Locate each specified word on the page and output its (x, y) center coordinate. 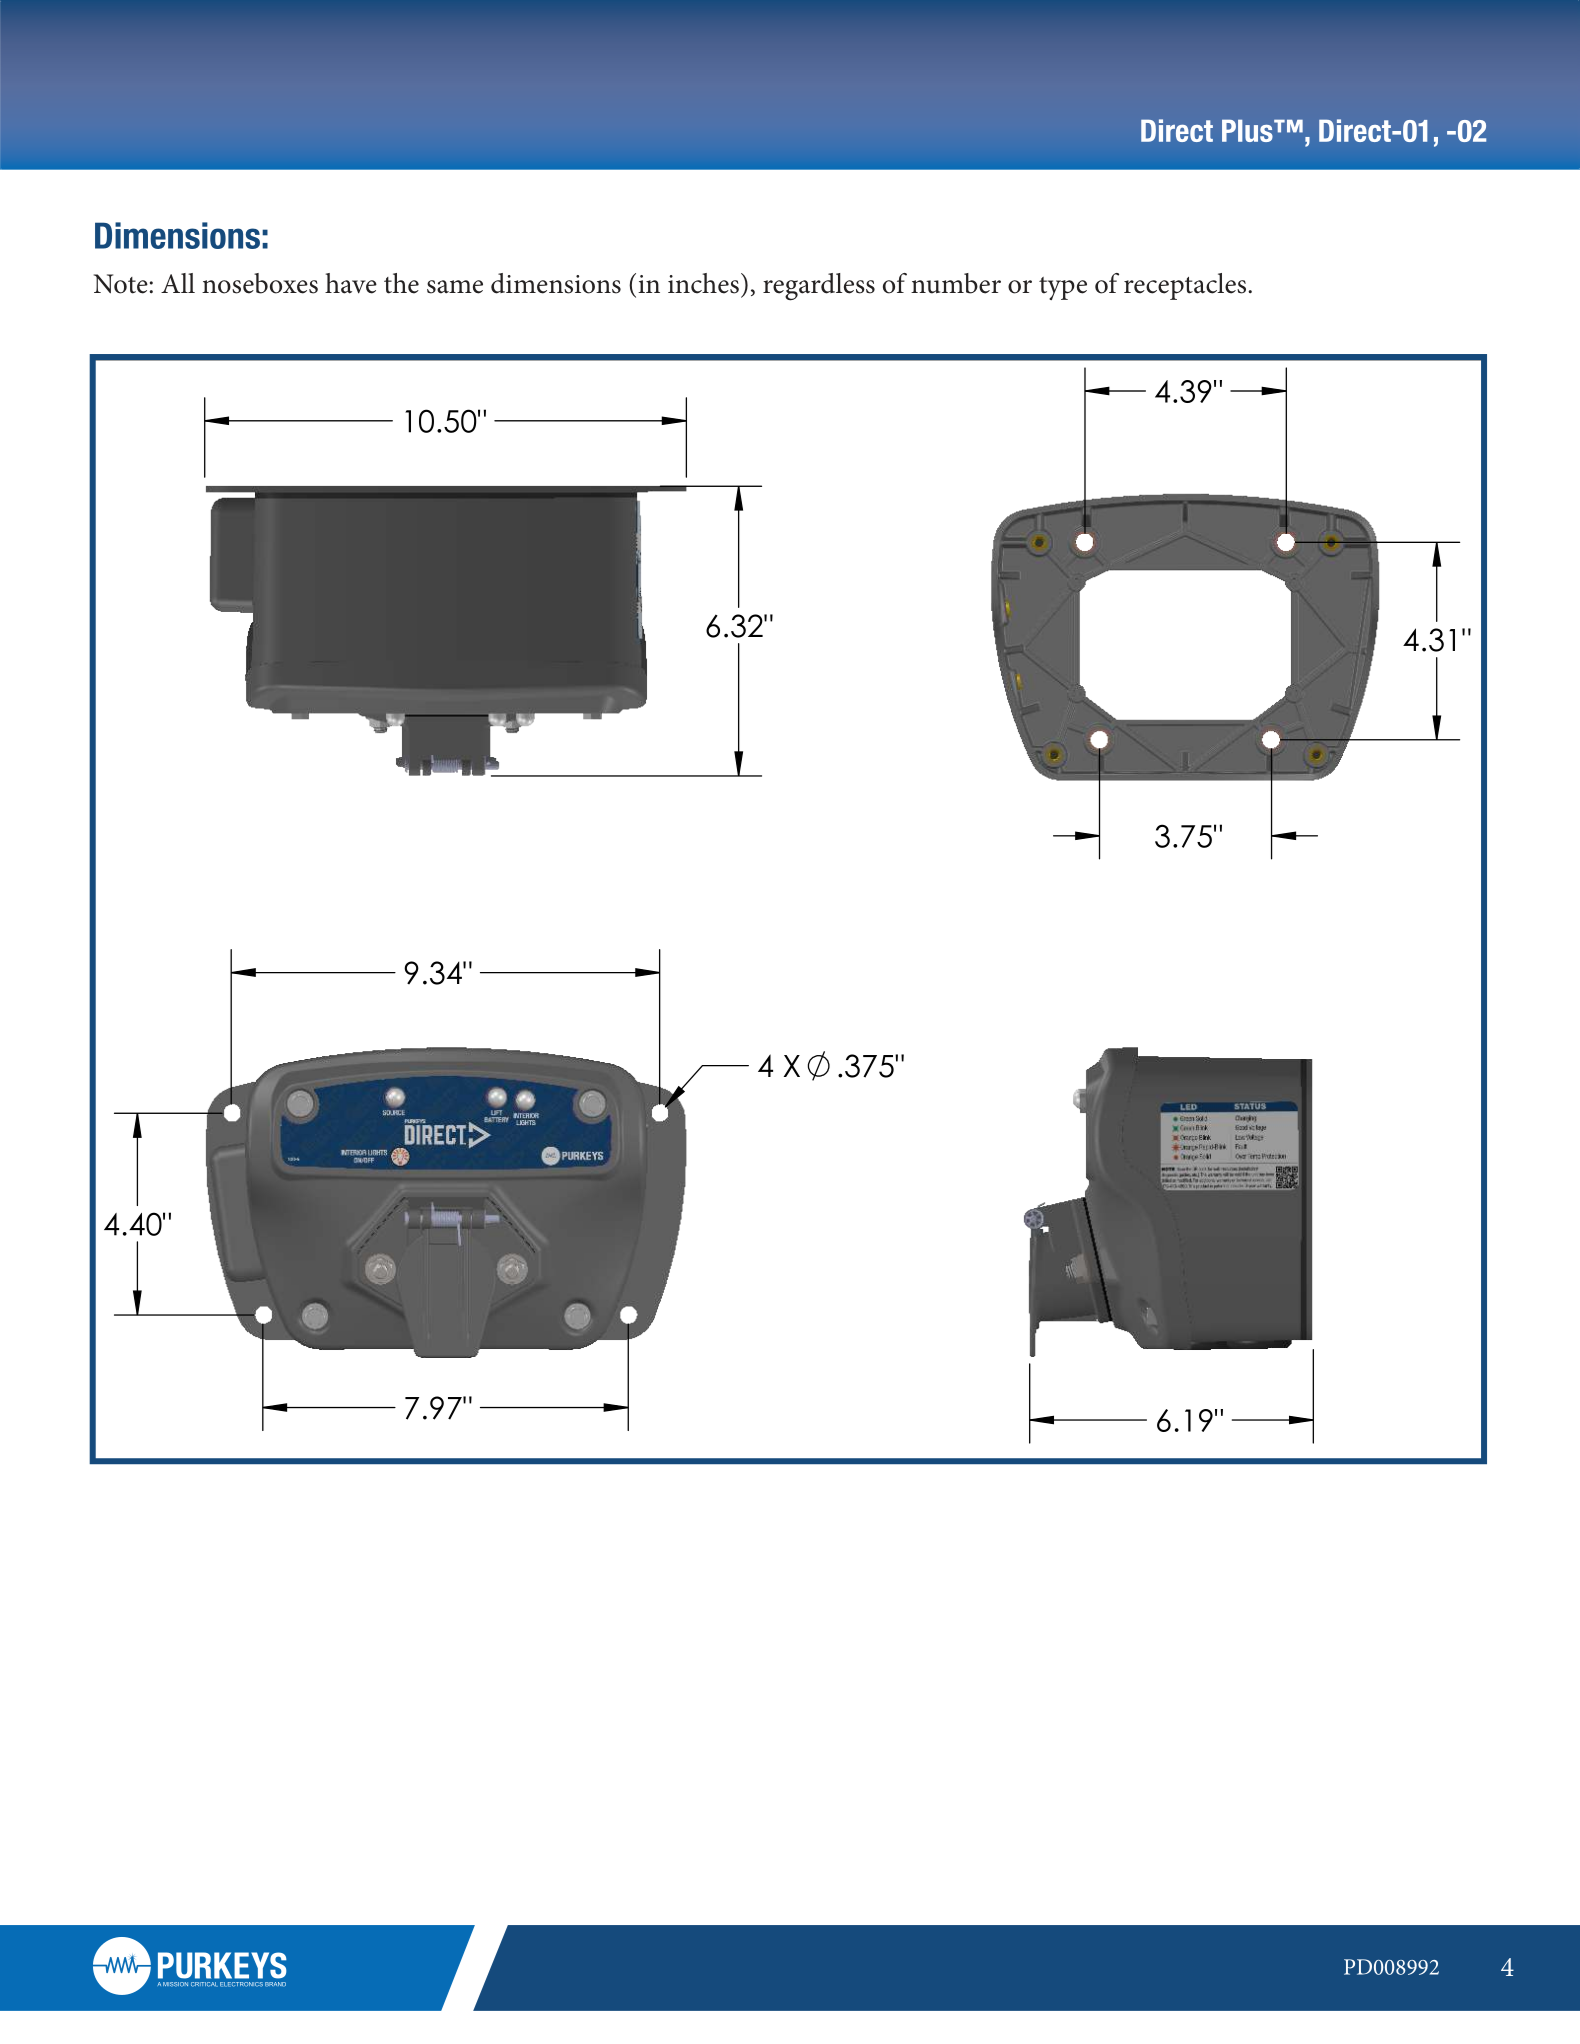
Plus (1248, 130)
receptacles (1186, 286)
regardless (819, 287)
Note (121, 284)
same (455, 287)
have (351, 283)
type (1063, 288)
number (956, 283)
